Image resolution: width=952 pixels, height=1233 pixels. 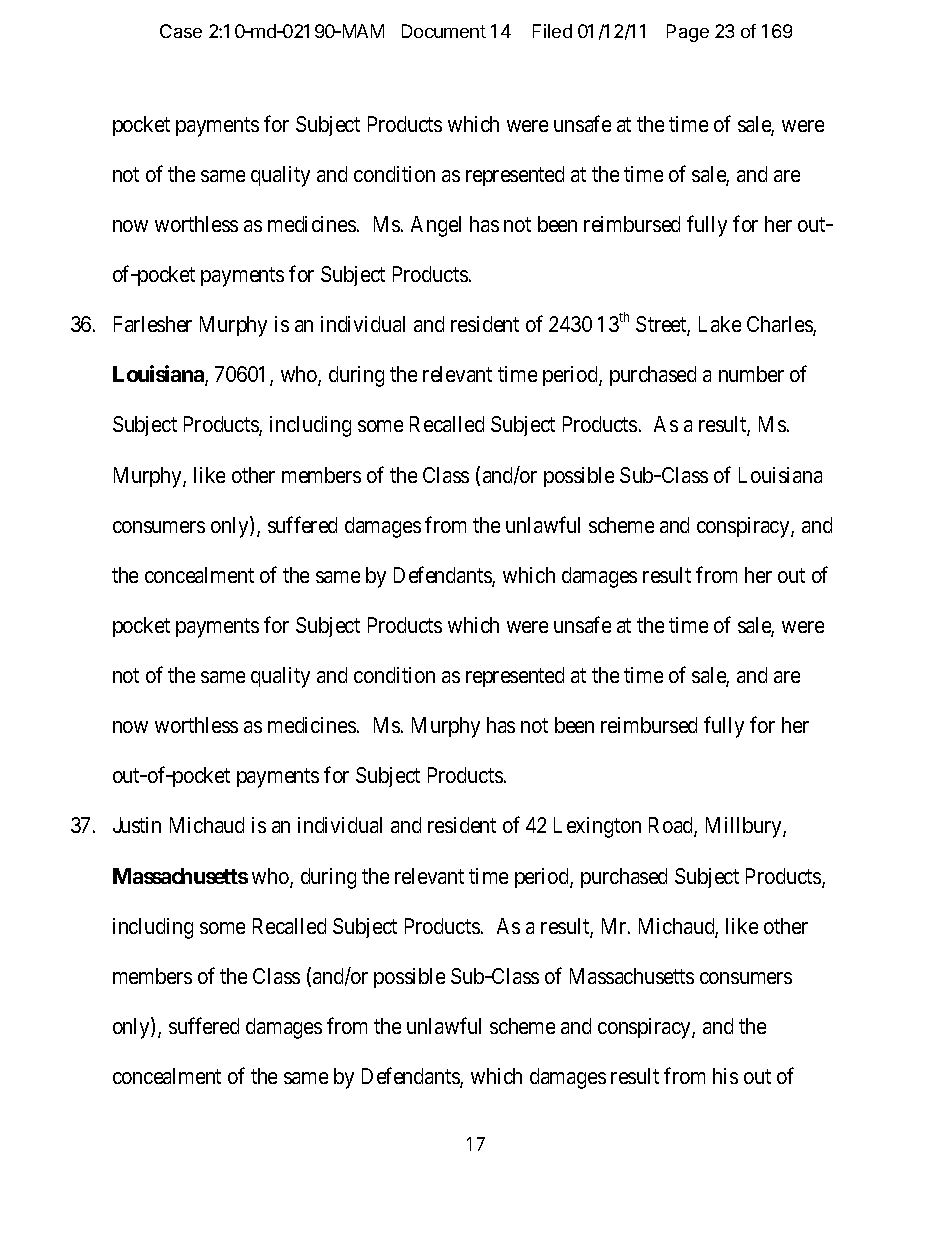 What do you see at coordinates (597, 827) in the page?
I see `Lexington` at bounding box center [597, 827].
